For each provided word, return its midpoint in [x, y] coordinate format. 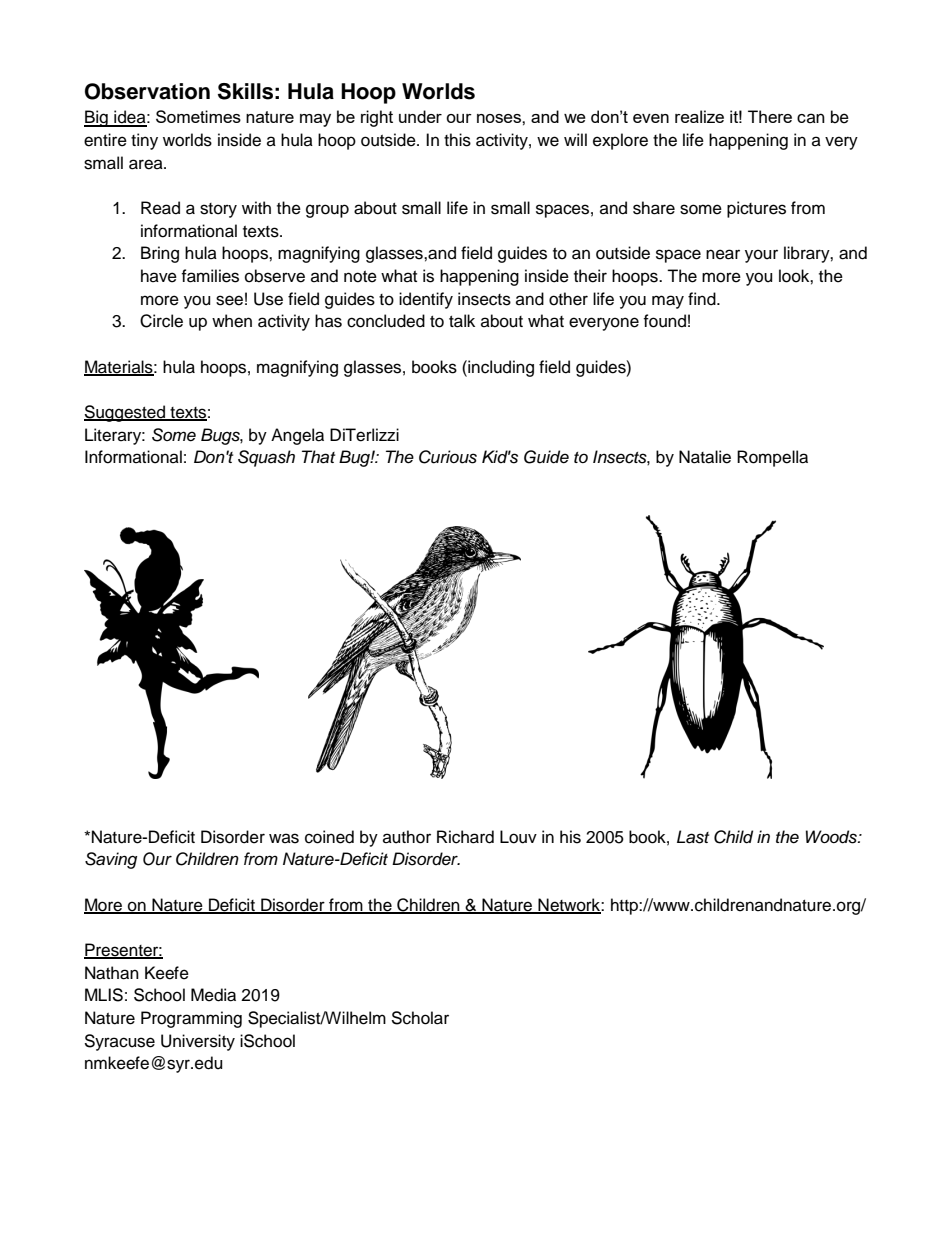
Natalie [705, 457]
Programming [191, 1019]
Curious [448, 457]
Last [693, 837]
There [770, 116]
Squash [266, 458]
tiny [144, 141]
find [703, 299]
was [284, 838]
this [457, 140]
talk [462, 321]
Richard [465, 837]
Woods [832, 837]
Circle [161, 321]
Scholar [420, 1018]
